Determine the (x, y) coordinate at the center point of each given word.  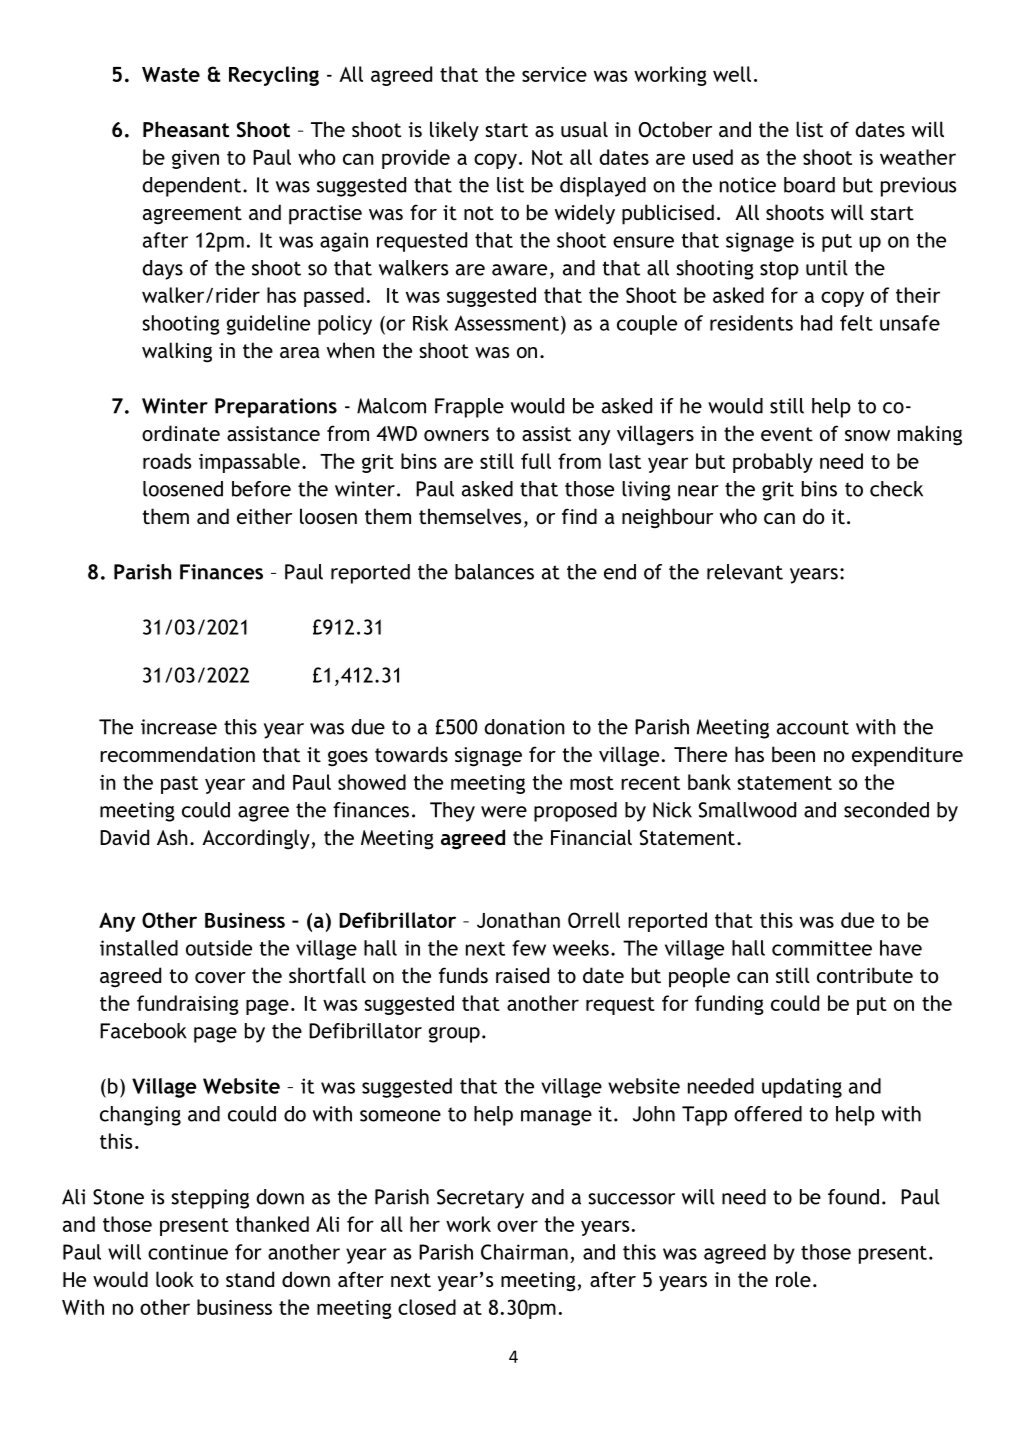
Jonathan (518, 920)
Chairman (524, 1252)
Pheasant (186, 129)
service (554, 74)
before (261, 489)
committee (822, 948)
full (536, 461)
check (896, 489)
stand (250, 1279)
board (809, 185)
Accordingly (256, 839)
